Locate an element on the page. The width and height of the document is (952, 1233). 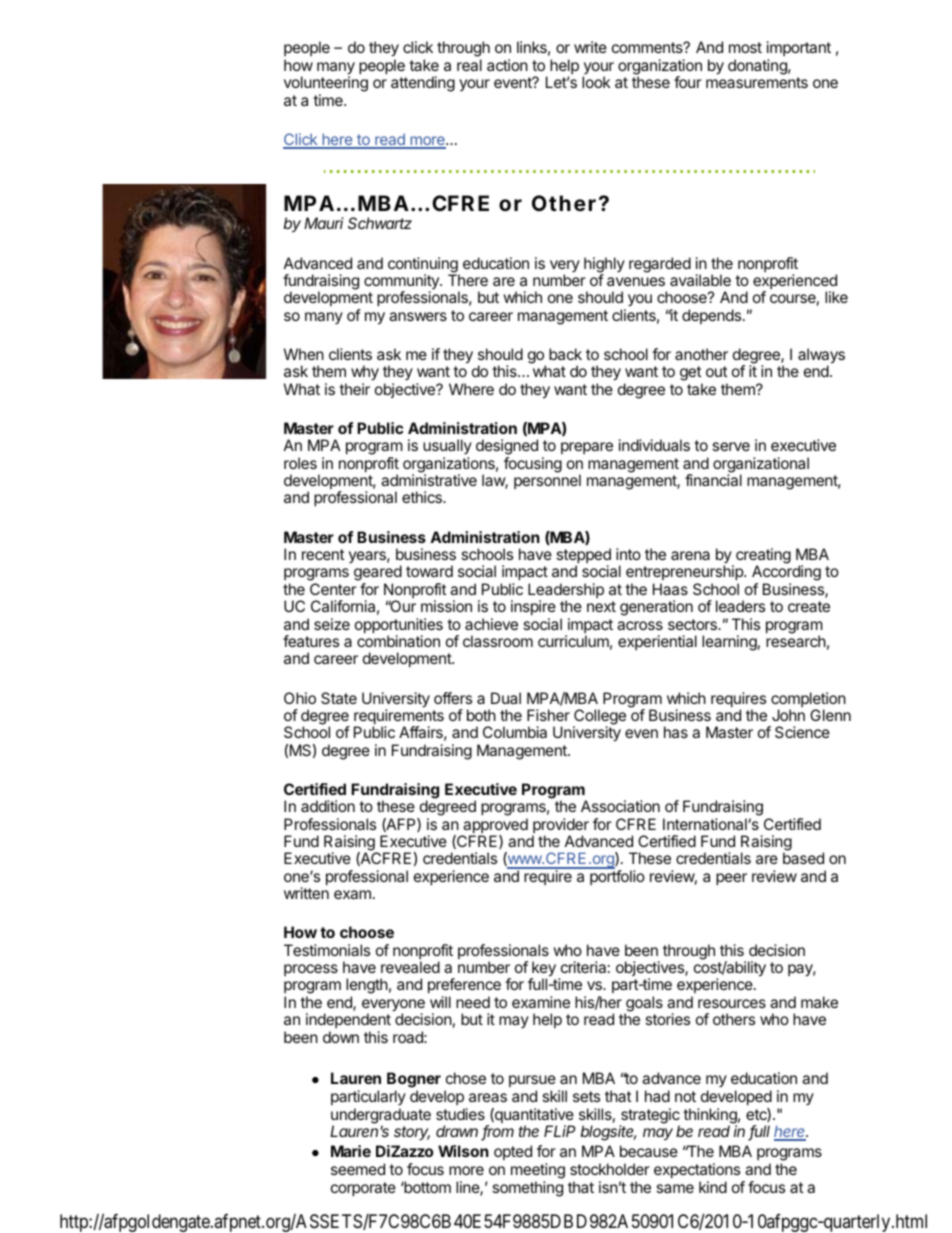
meeting is located at coordinates (538, 1172).
